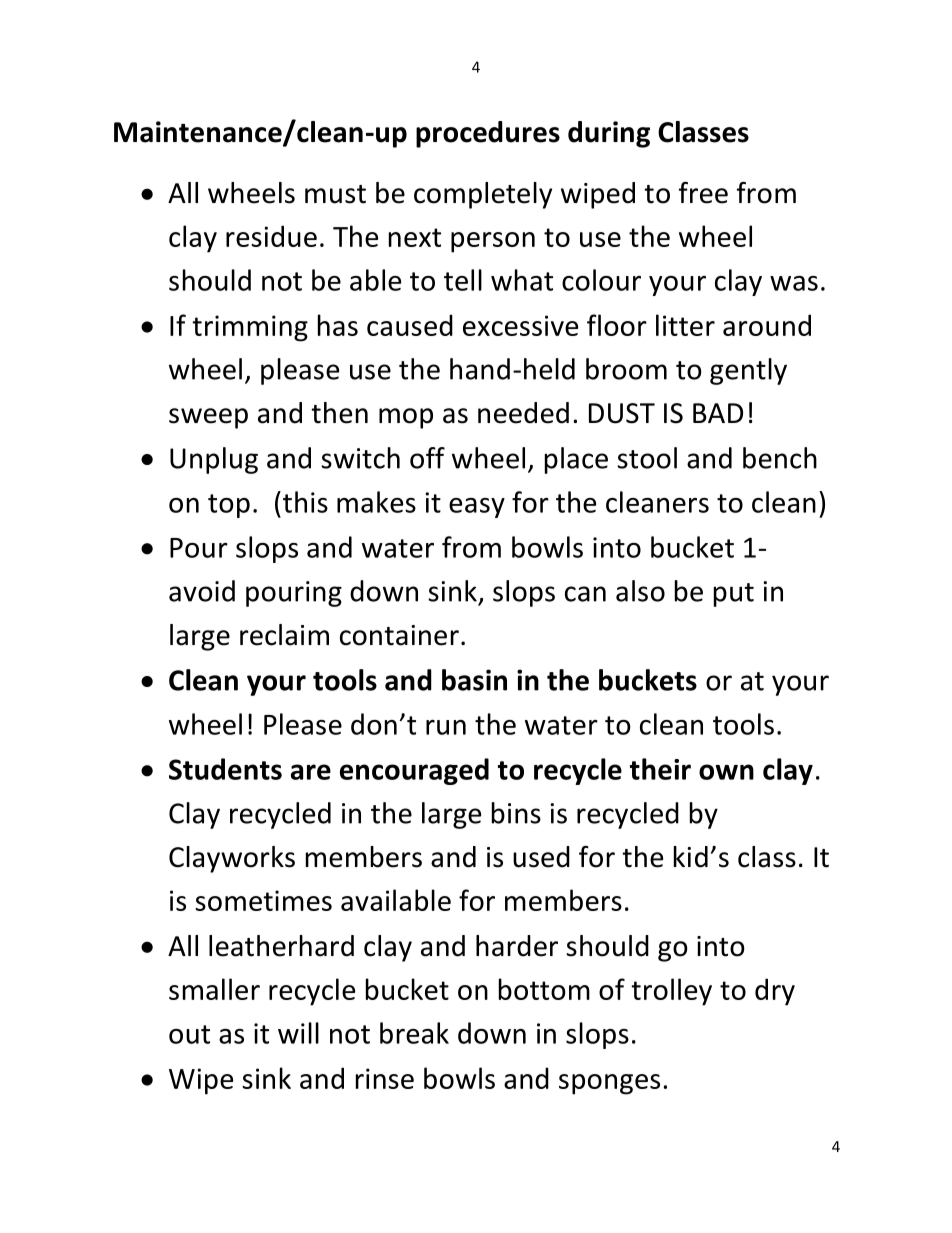 The image size is (952, 1233). What do you see at coordinates (446, 727) in the image?
I see `run` at bounding box center [446, 727].
